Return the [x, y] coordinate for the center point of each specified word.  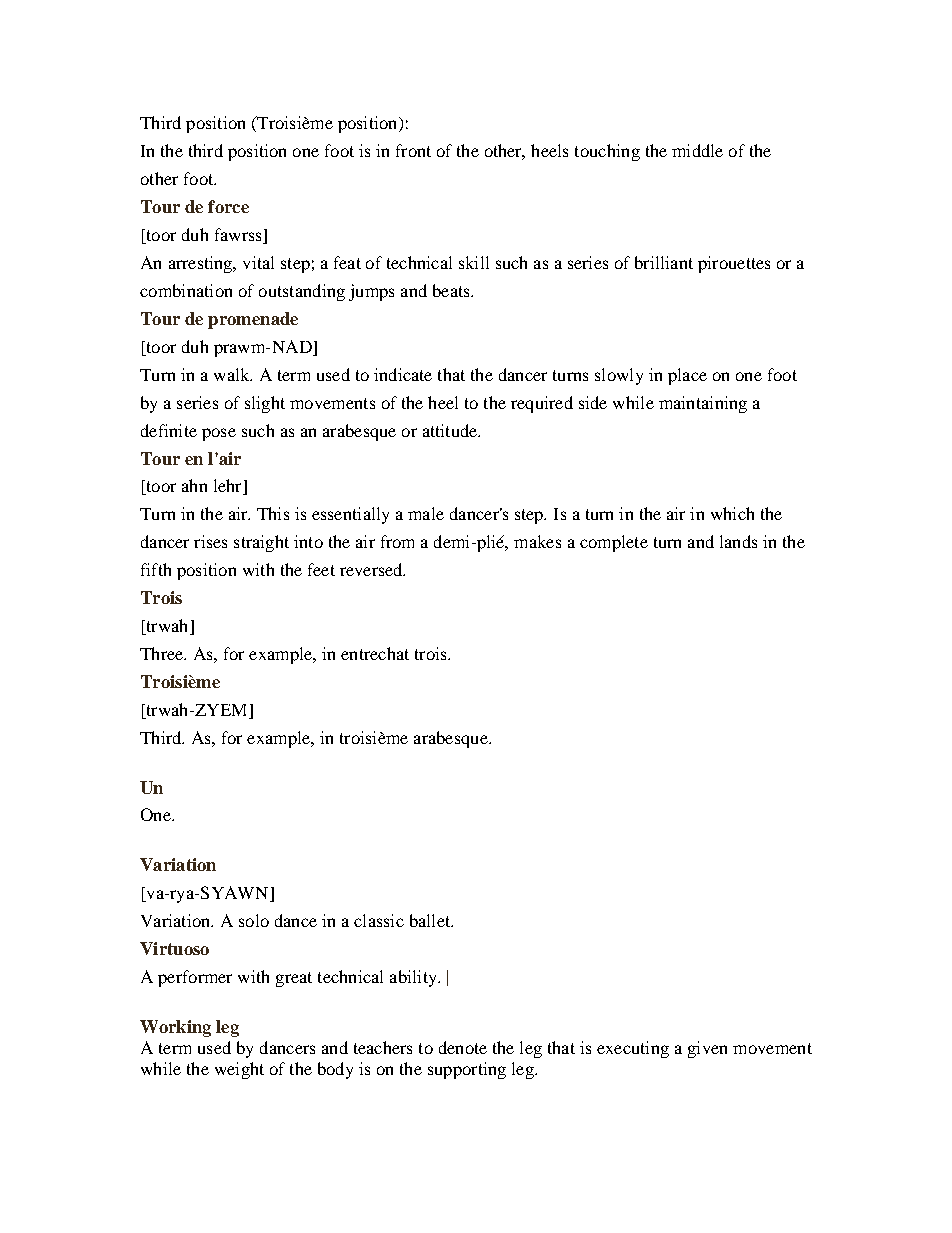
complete [614, 543]
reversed [372, 569]
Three [163, 653]
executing [633, 1049]
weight [239, 1070]
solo [254, 920]
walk [233, 374]
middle [697, 150]
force [228, 206]
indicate [403, 374]
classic [379, 920]
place [687, 376]
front [413, 150]
